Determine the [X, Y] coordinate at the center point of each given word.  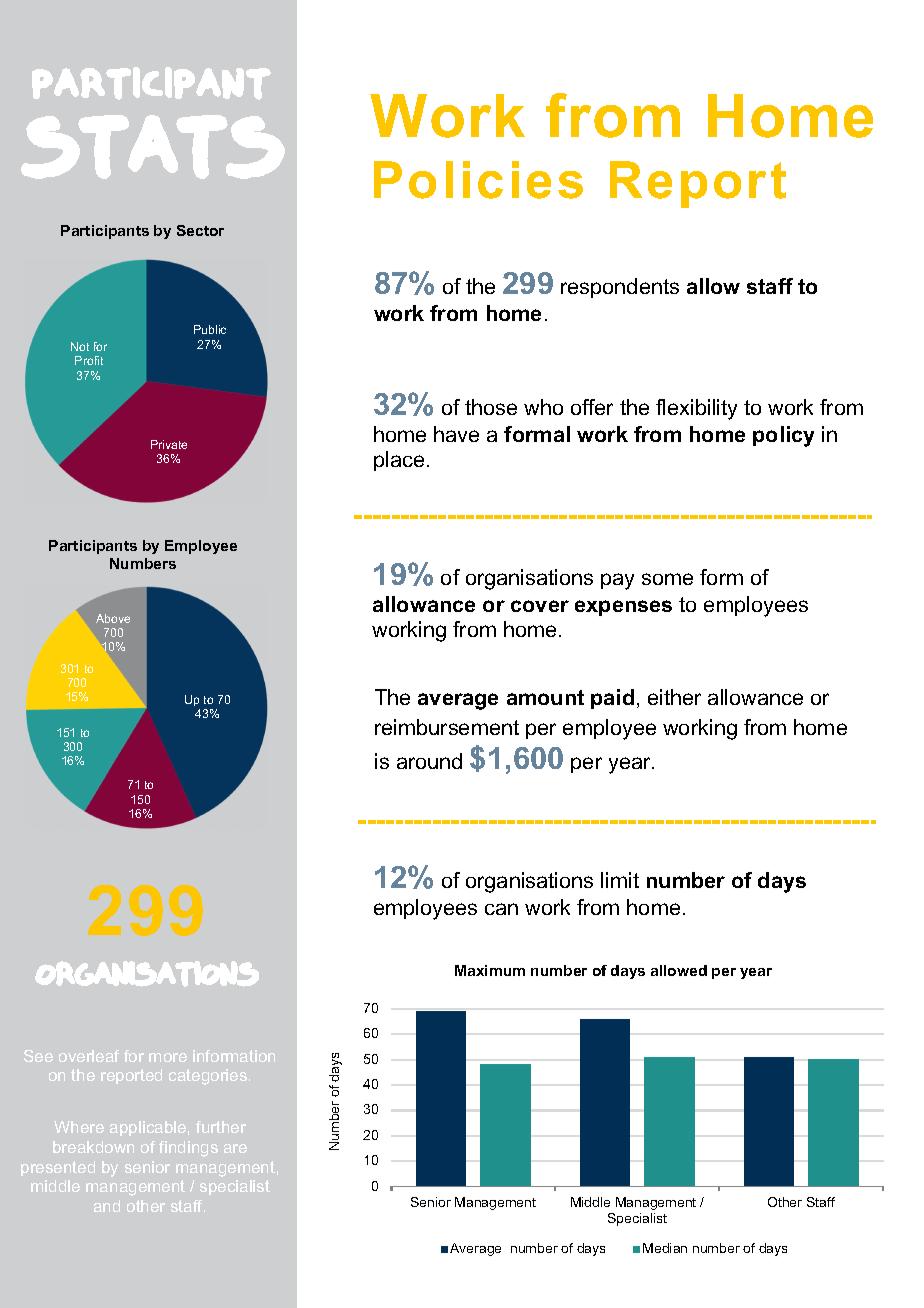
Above [113, 618]
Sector [200, 230]
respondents [620, 288]
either [674, 697]
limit [620, 880]
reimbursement [447, 727]
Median [665, 1248]
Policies [478, 180]
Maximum [490, 970]
